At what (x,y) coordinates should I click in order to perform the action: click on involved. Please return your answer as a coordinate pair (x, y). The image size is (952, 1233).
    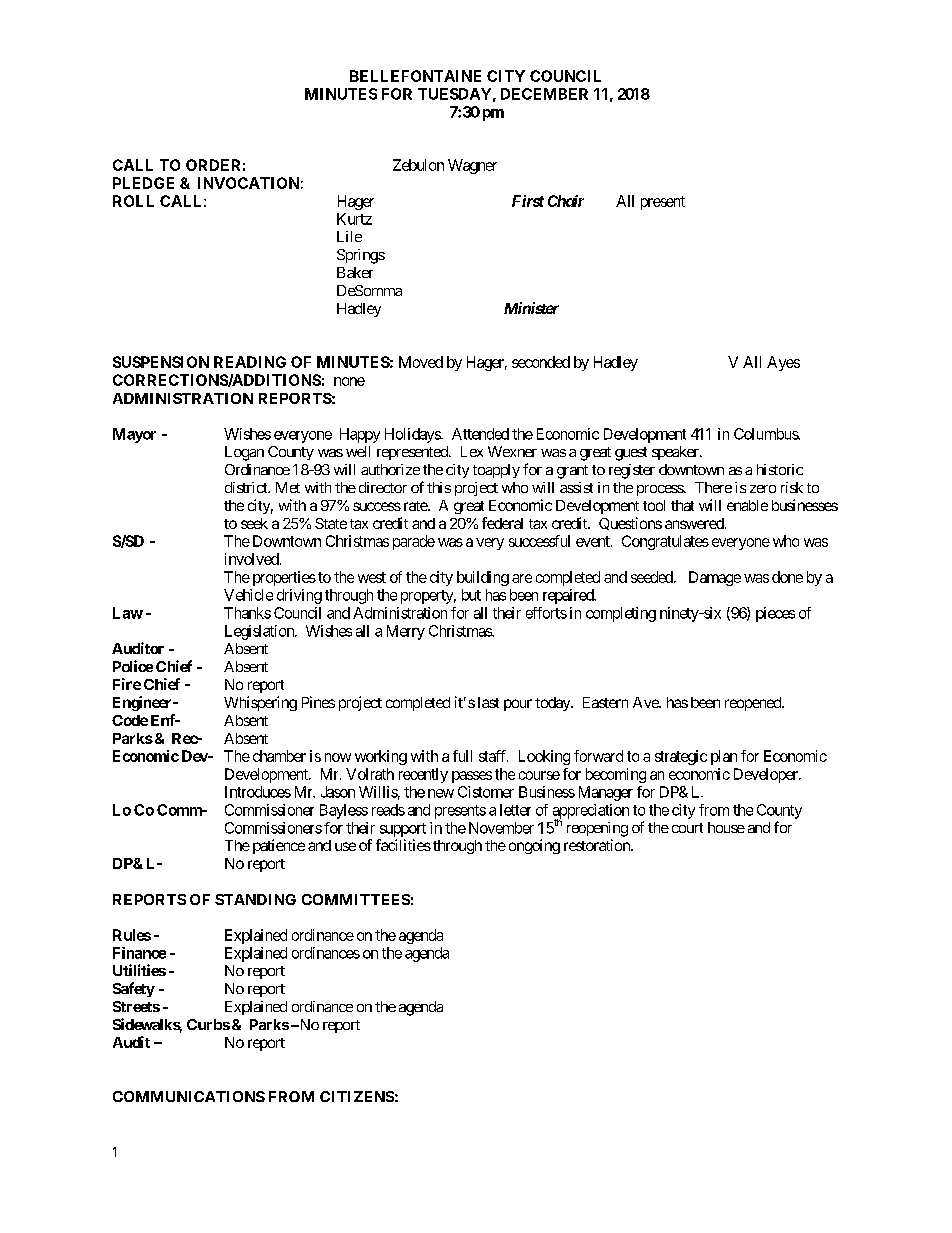
    Looking at the image, I should click on (252, 559).
